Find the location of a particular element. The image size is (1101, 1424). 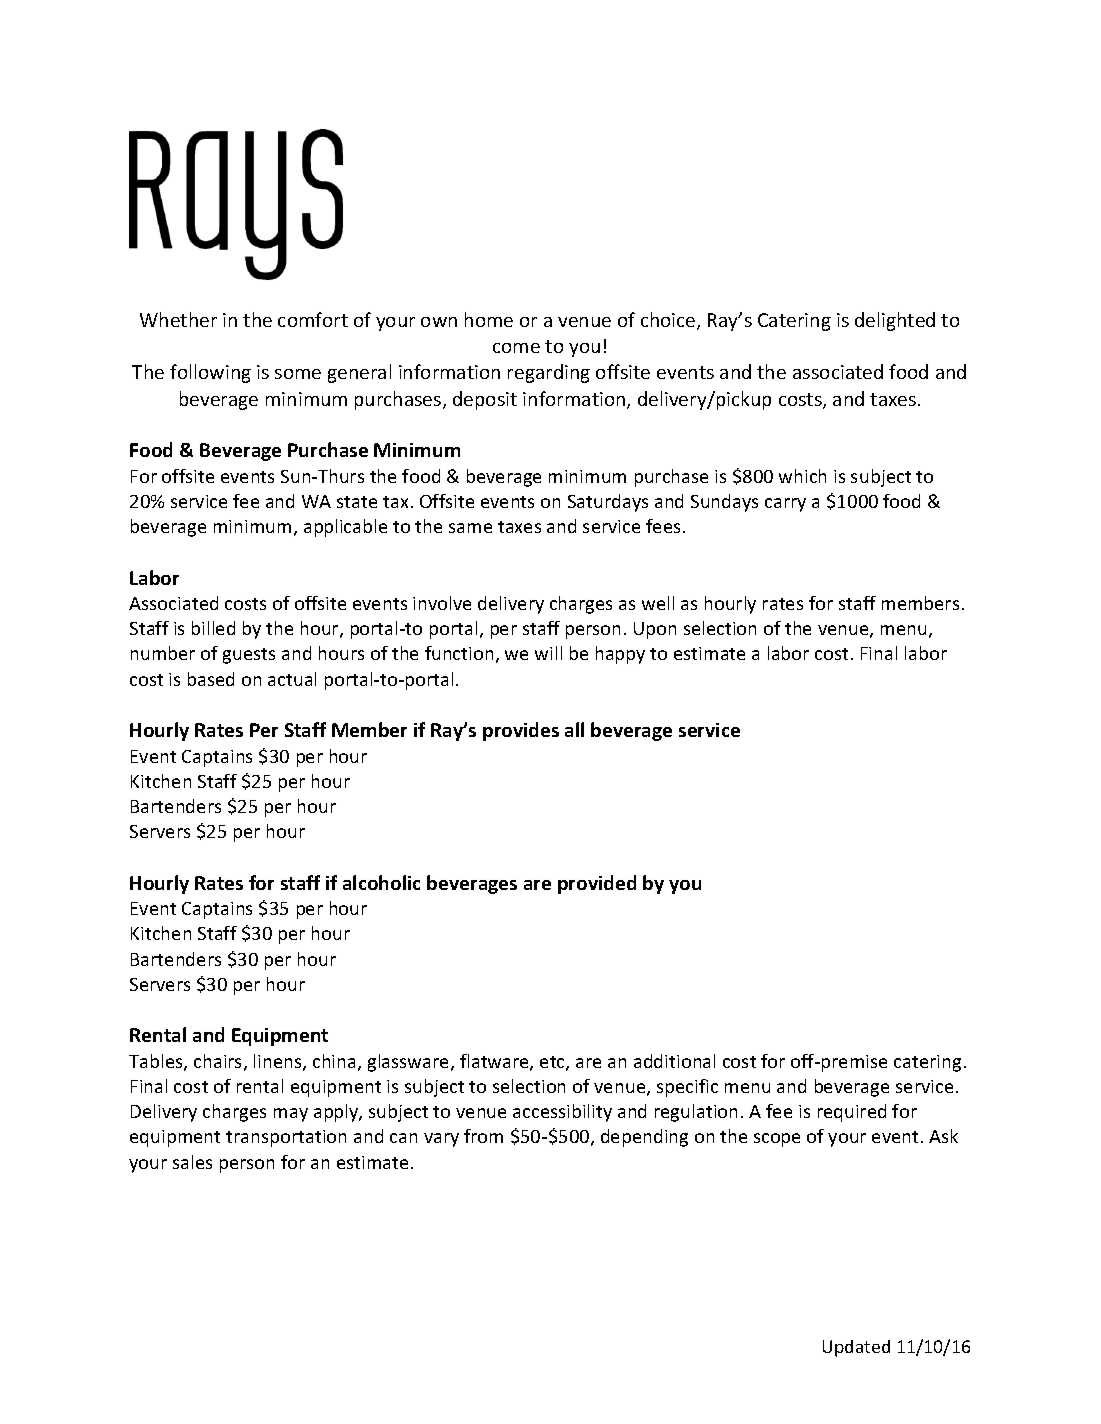

delighted is located at coordinates (895, 321).
